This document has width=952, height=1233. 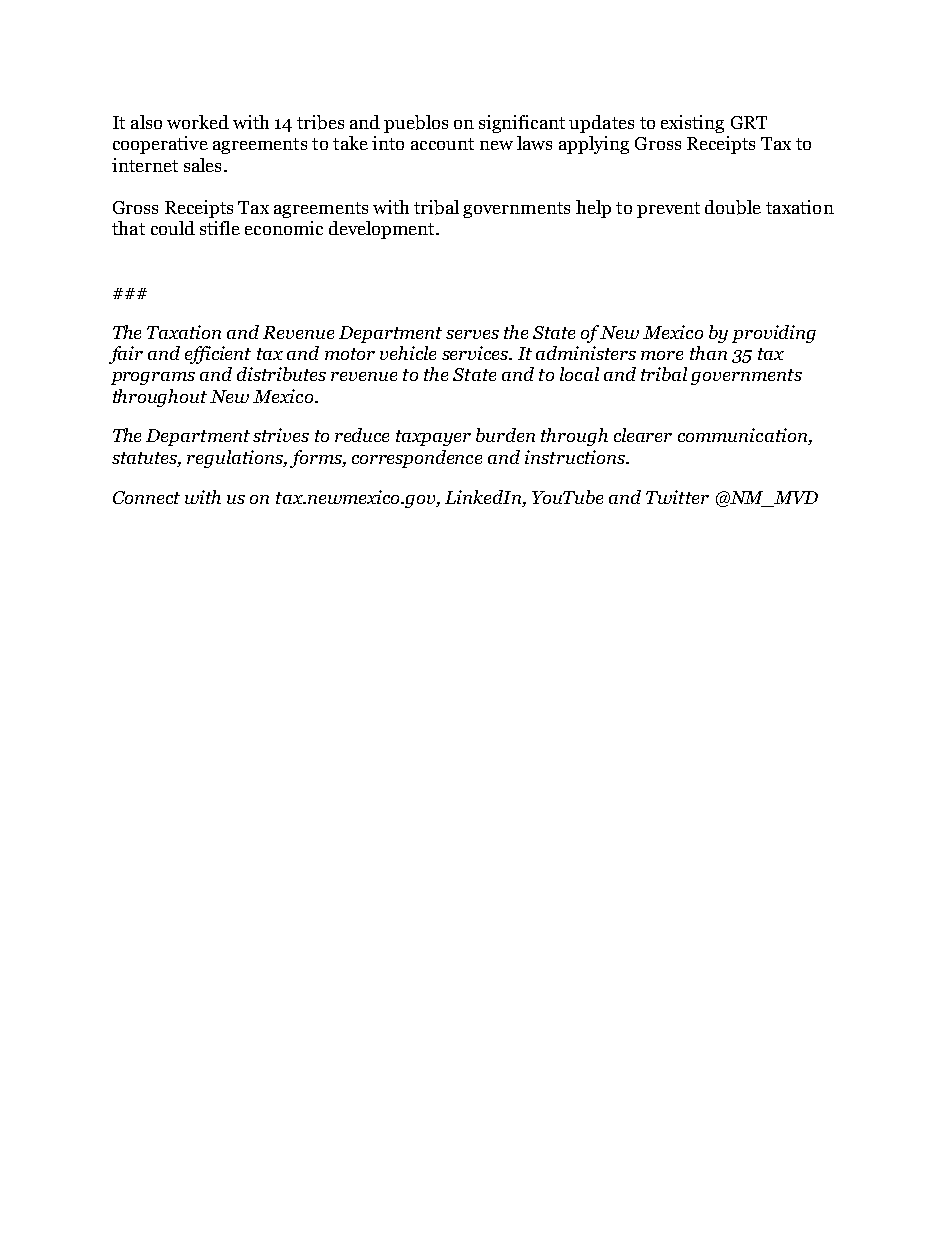 What do you see at coordinates (146, 497) in the document?
I see `Connect` at bounding box center [146, 497].
